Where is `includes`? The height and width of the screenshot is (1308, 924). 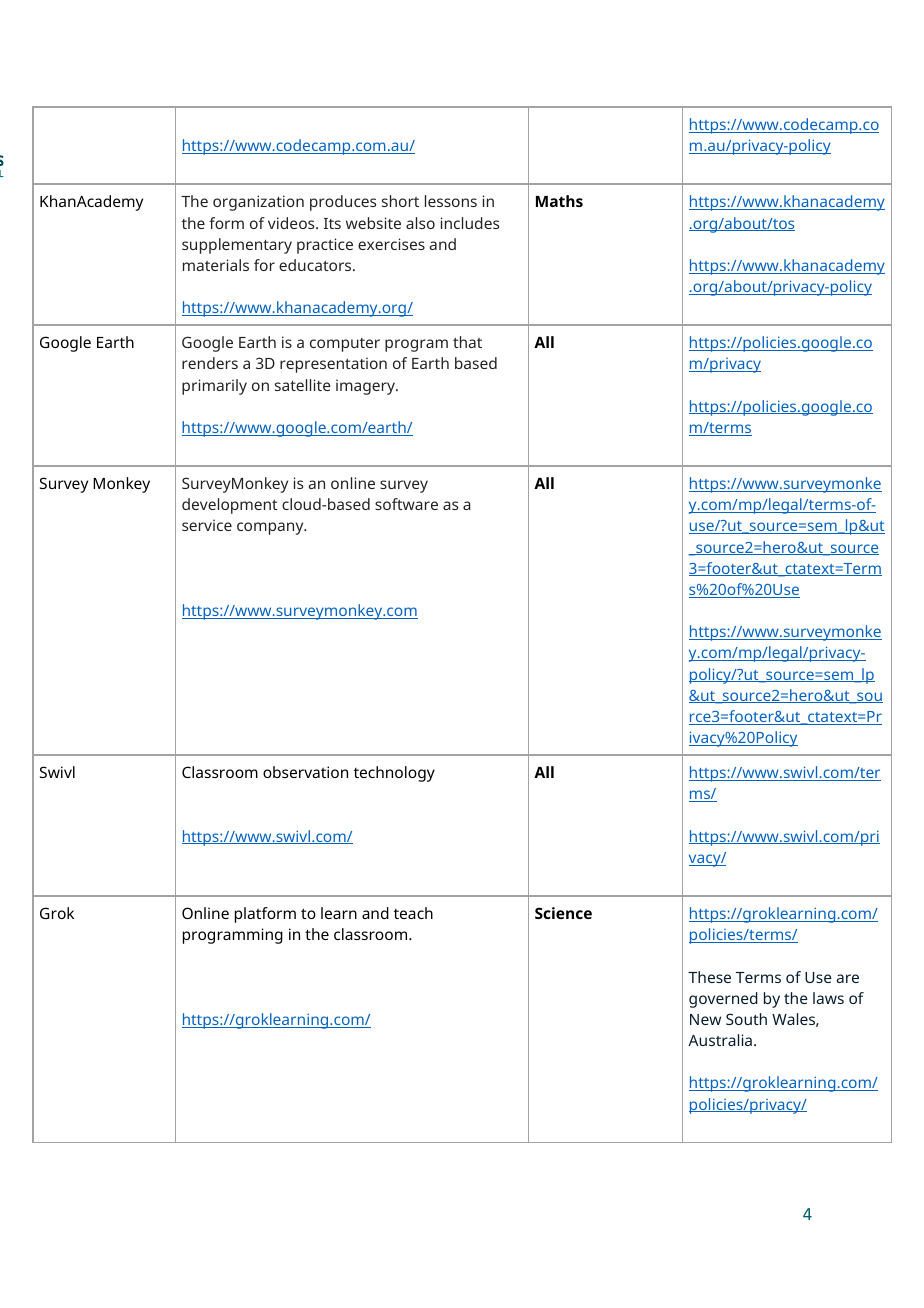
includes is located at coordinates (470, 223).
